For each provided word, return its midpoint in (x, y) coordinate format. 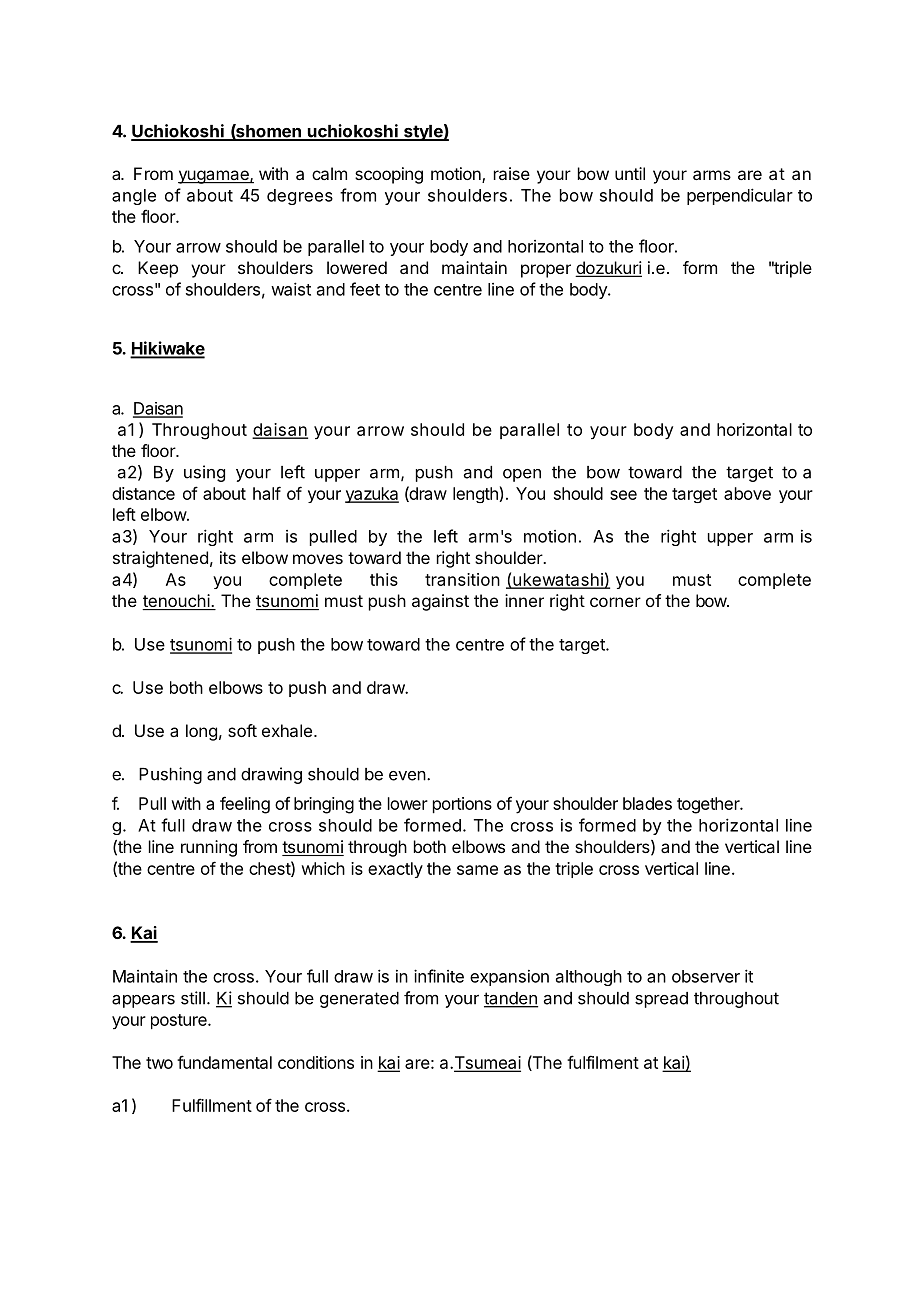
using (204, 473)
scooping (389, 175)
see (623, 495)
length (476, 495)
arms (712, 175)
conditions (316, 1062)
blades (647, 803)
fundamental (224, 1062)
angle (134, 197)
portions (462, 805)
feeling (245, 805)
